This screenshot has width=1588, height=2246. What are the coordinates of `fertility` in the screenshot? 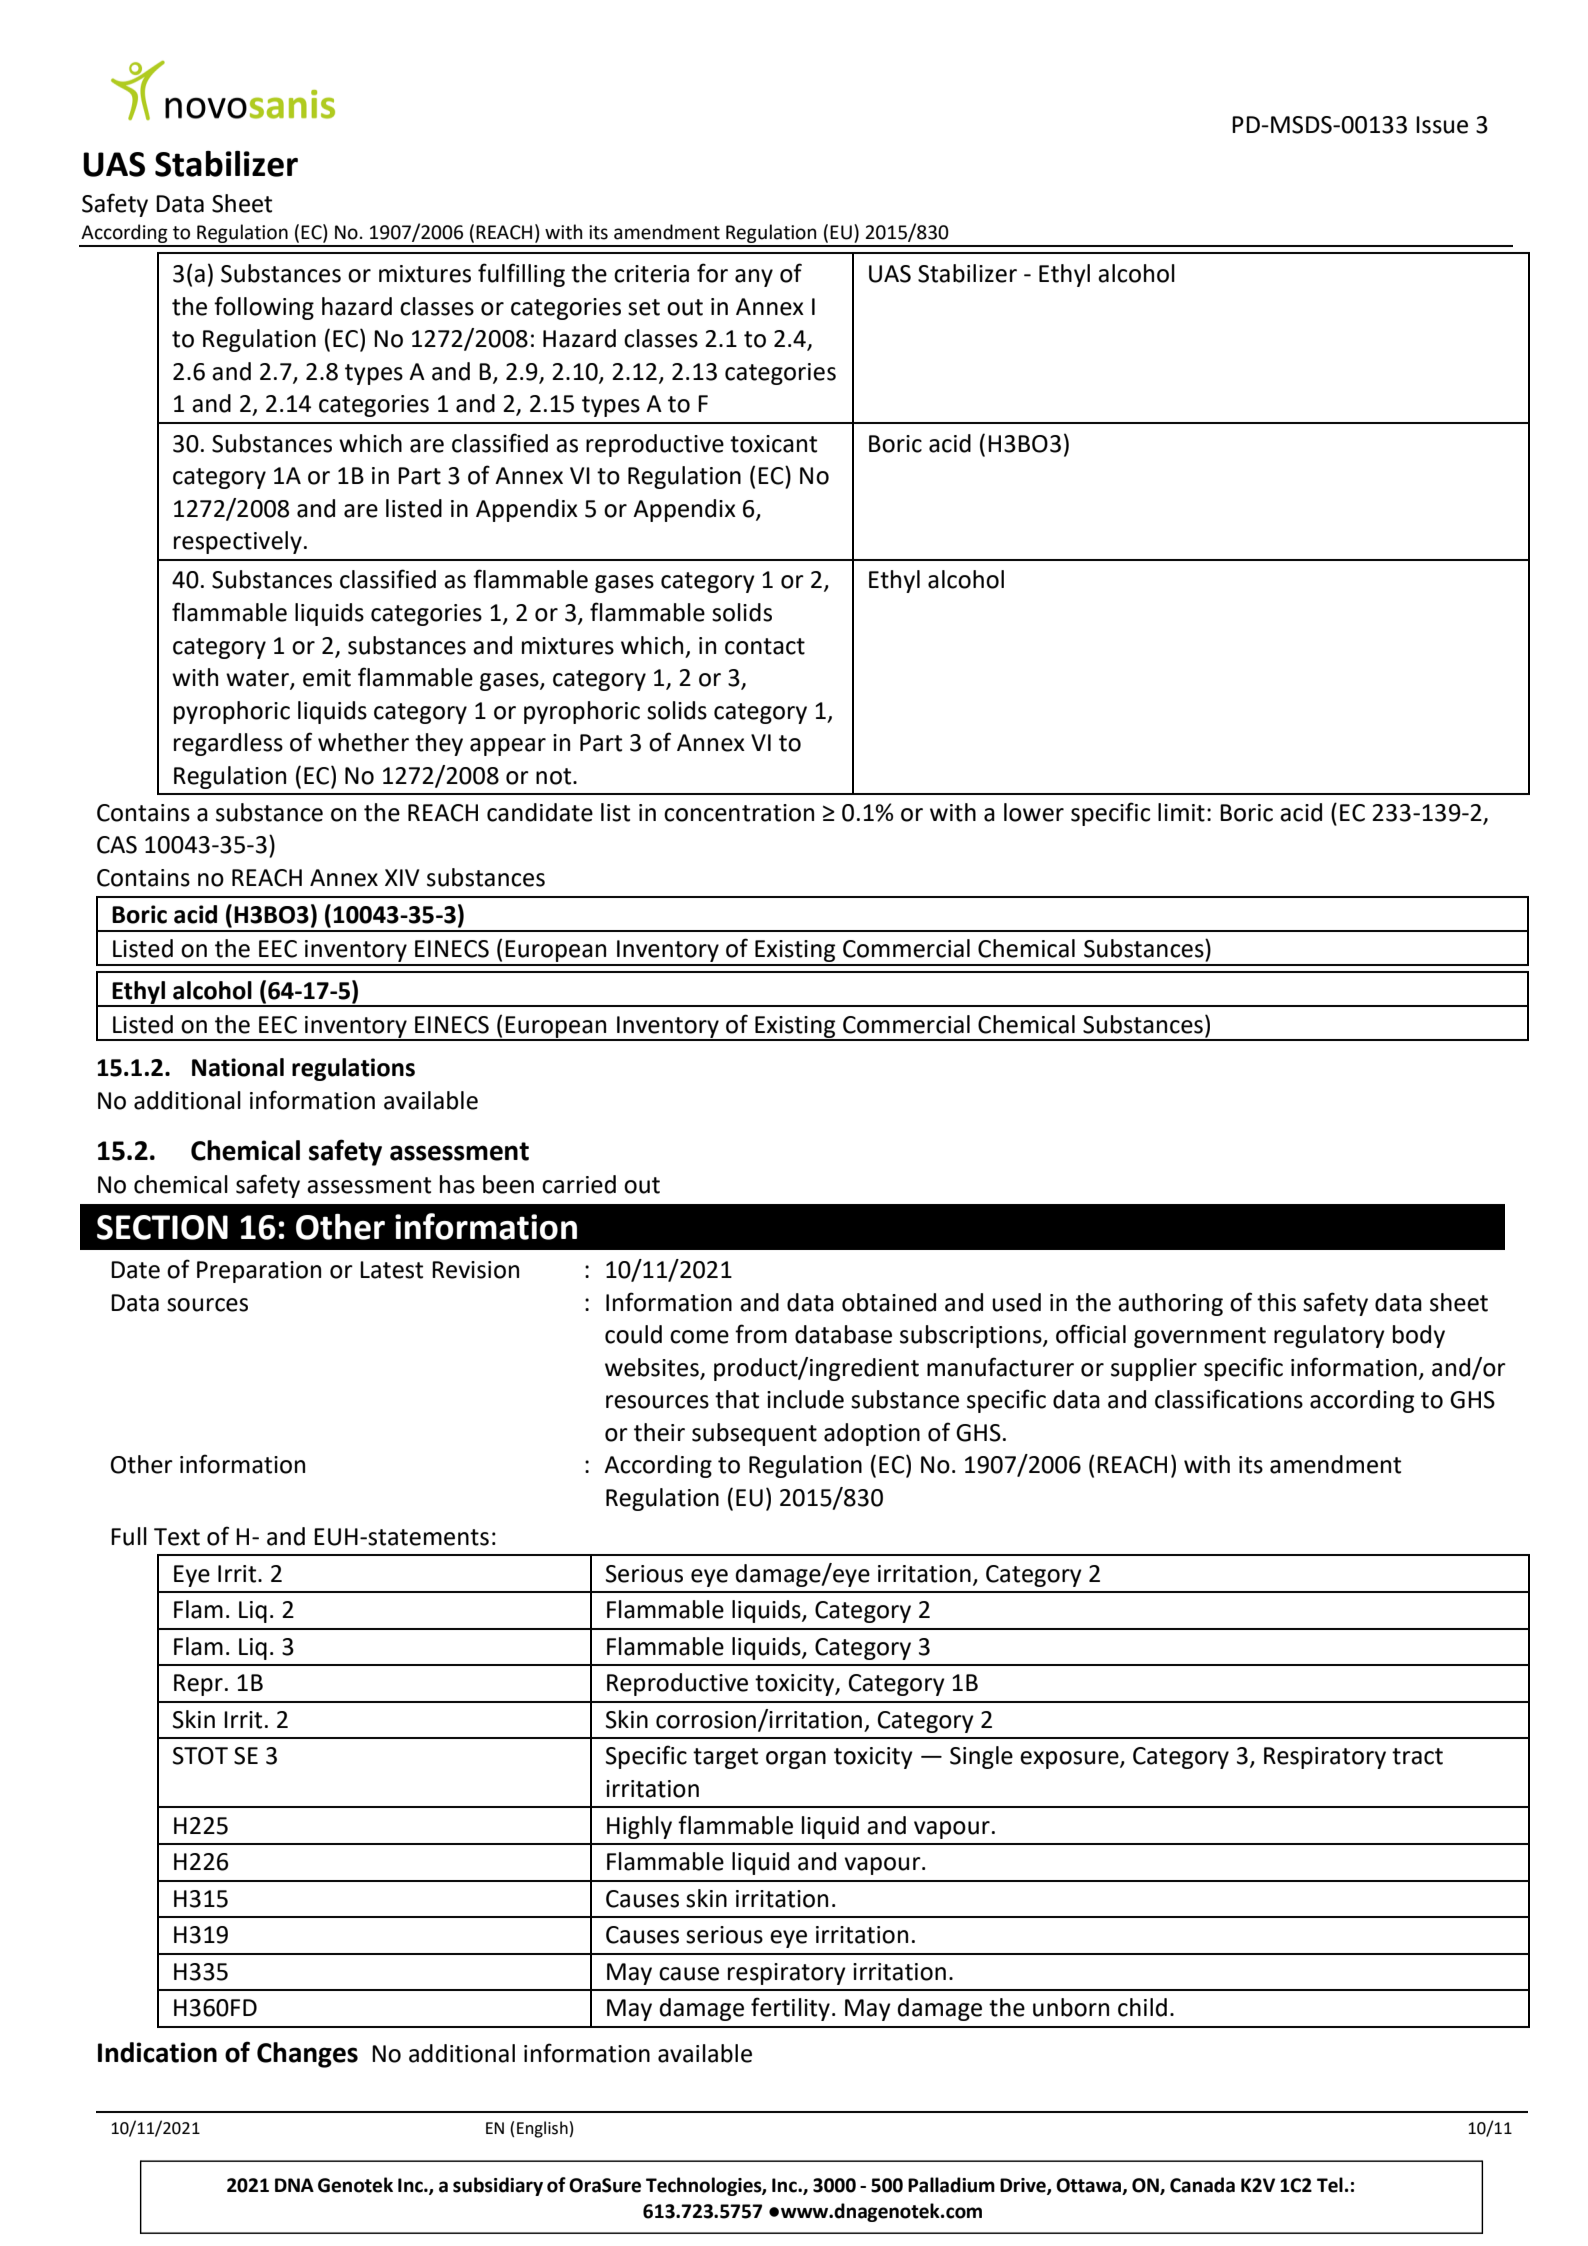 It's located at (790, 2009).
